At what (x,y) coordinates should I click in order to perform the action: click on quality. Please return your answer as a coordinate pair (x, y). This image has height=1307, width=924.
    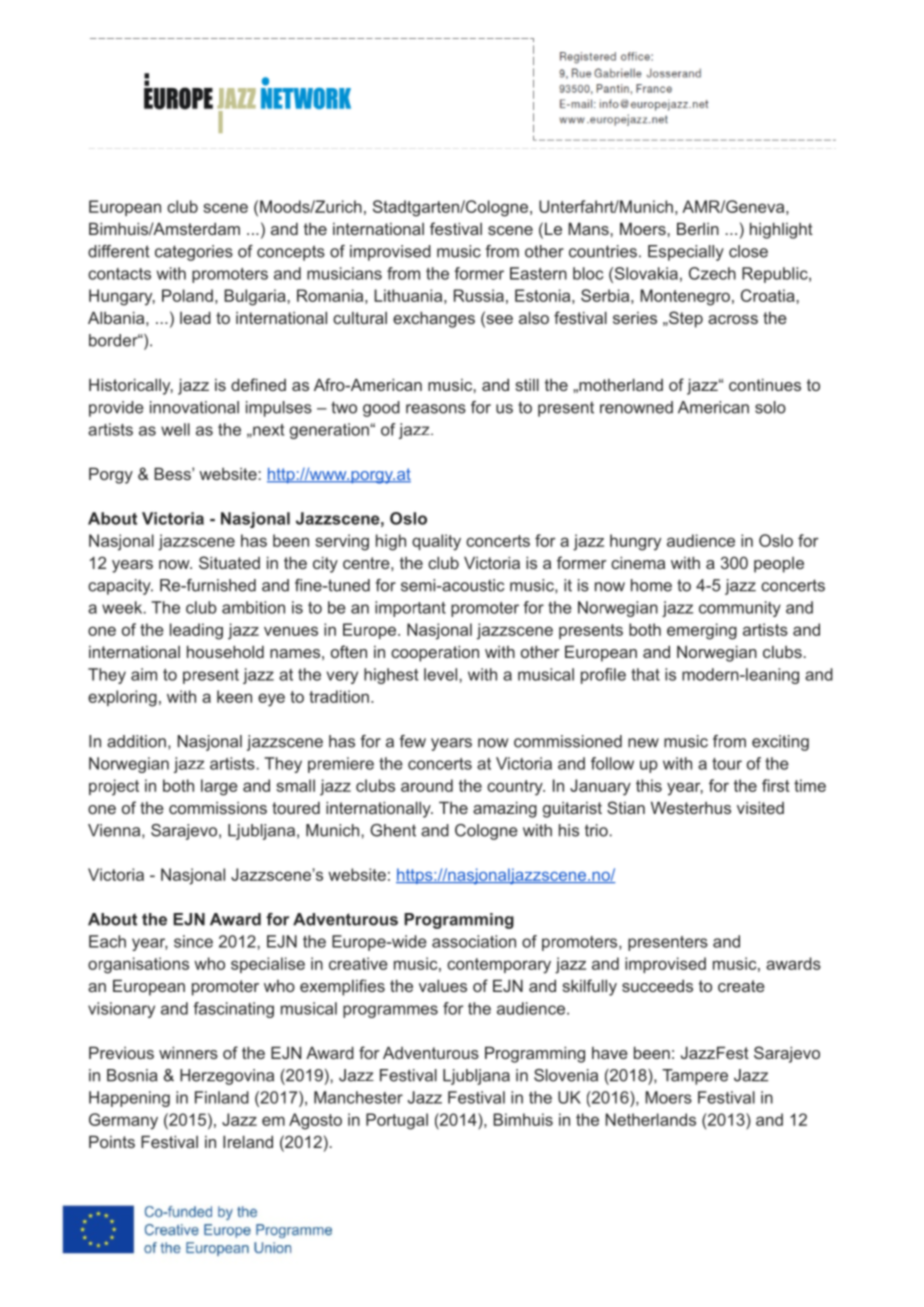
    Looking at the image, I should click on (436, 542).
